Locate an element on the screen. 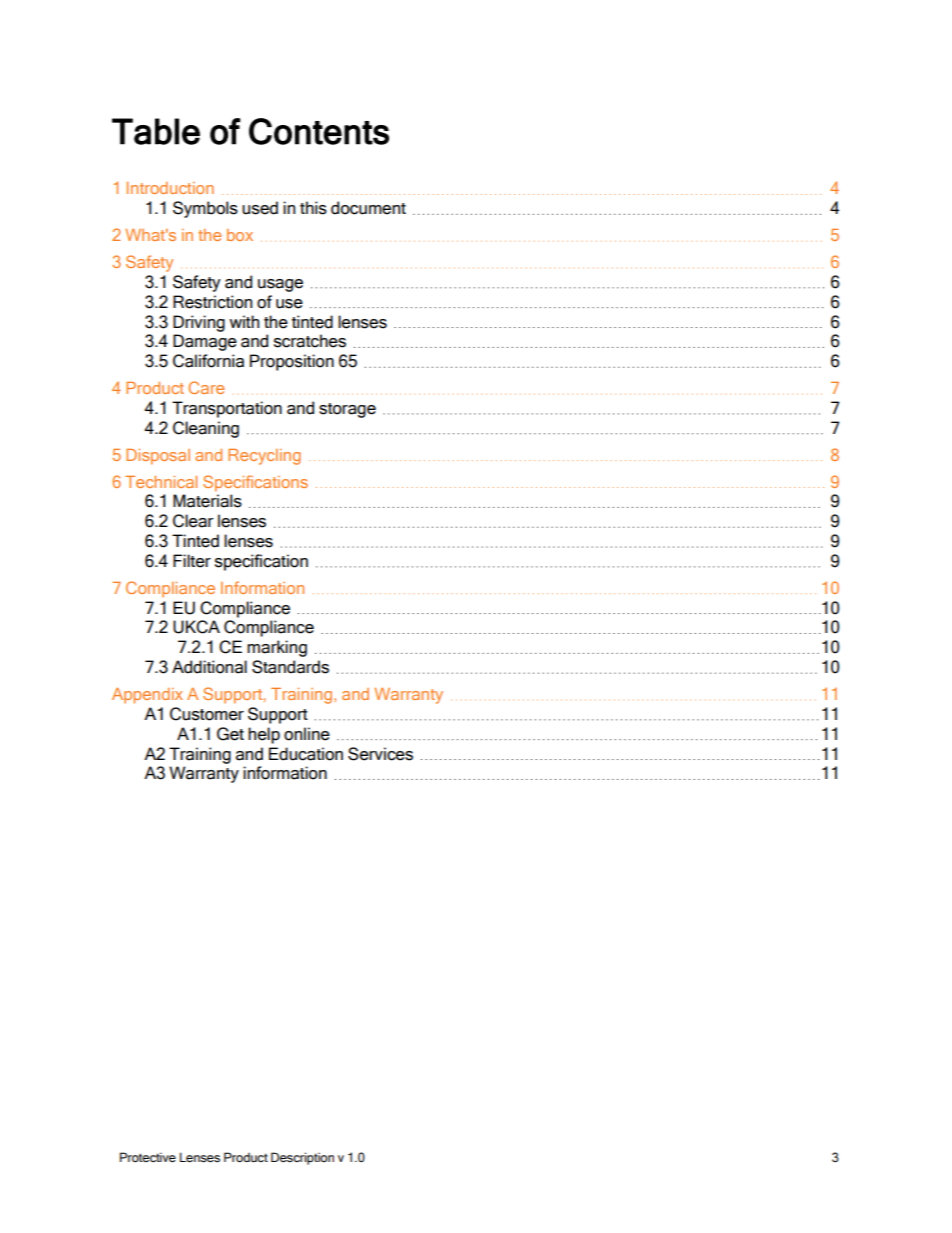 The height and width of the screenshot is (1233, 952). Description is located at coordinates (302, 1158).
